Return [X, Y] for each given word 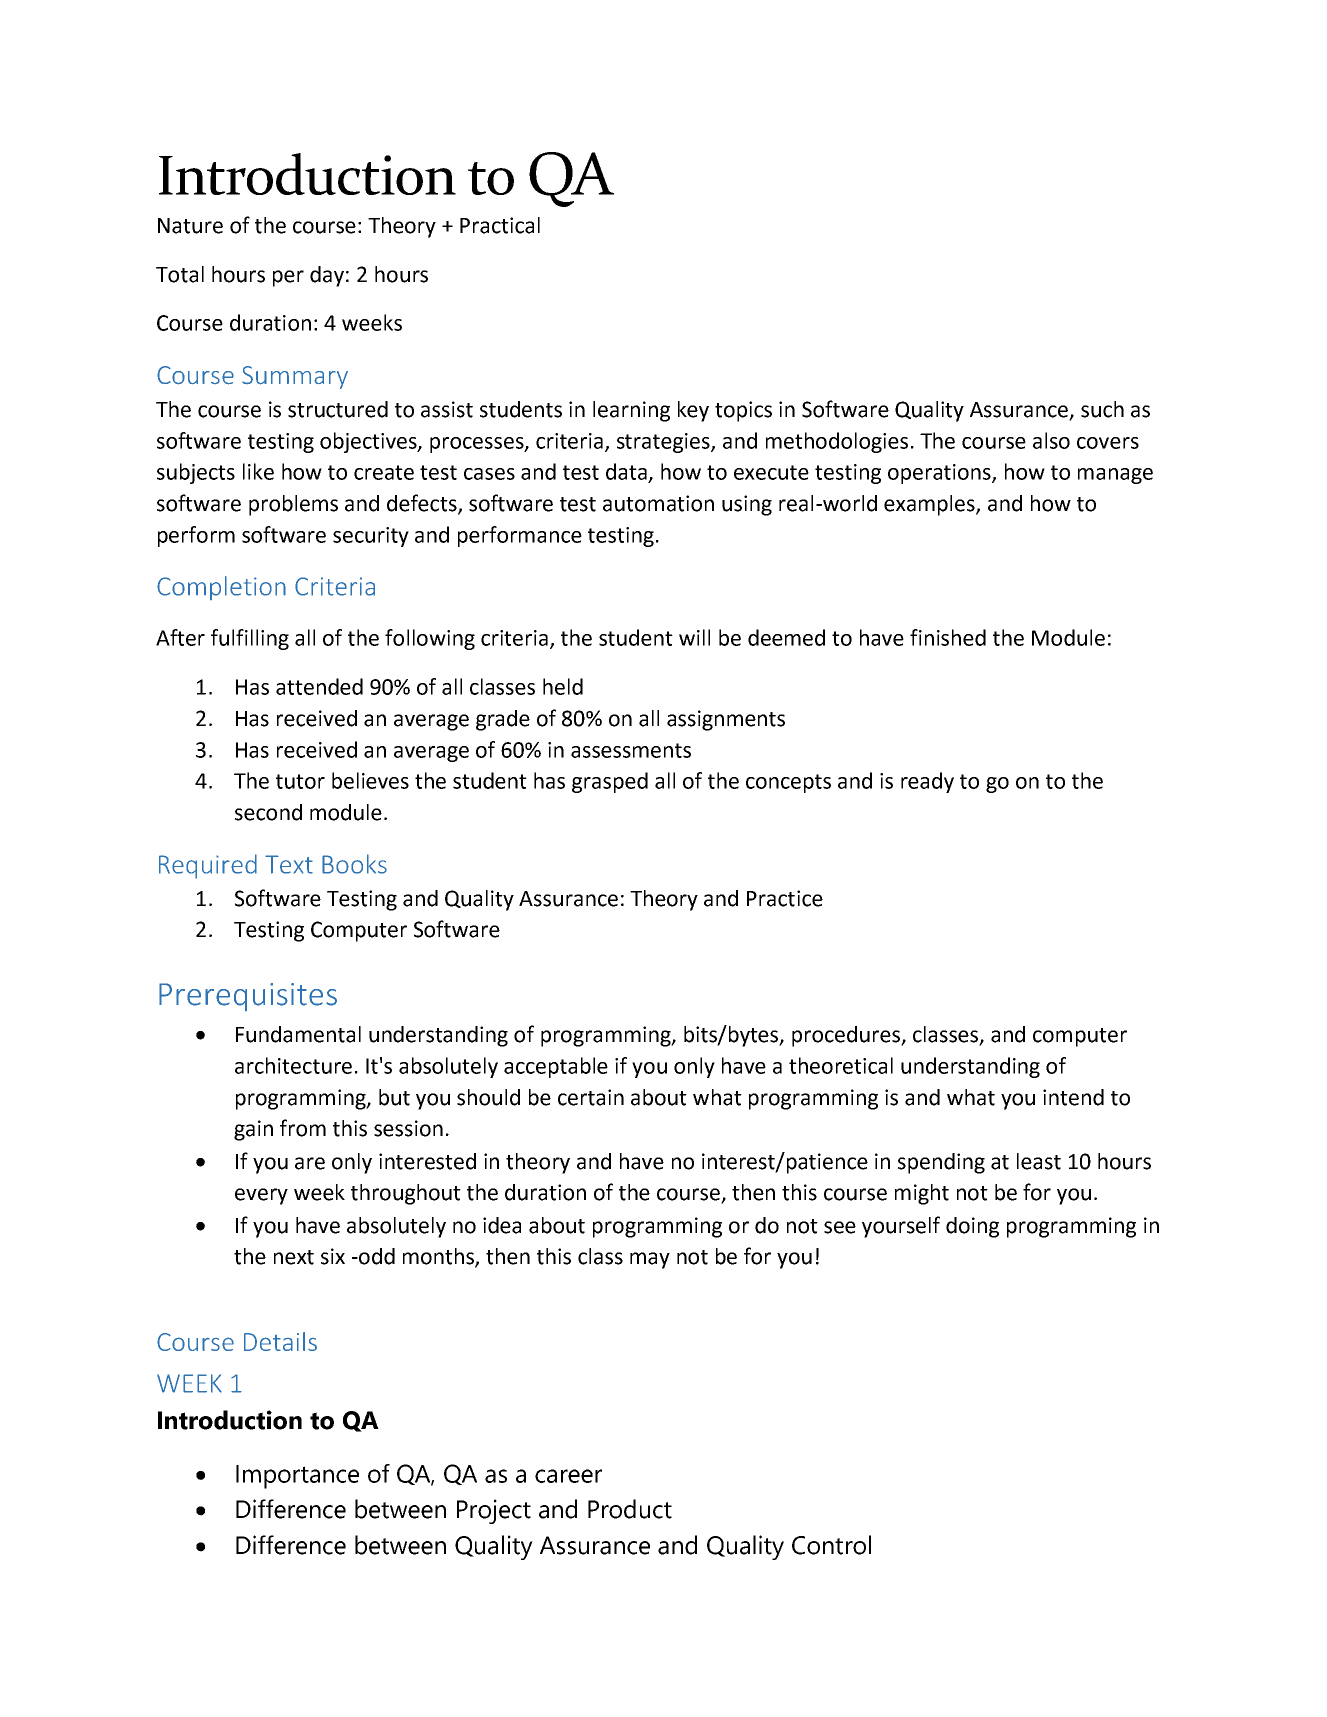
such [1102, 409]
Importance [297, 1477]
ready [927, 782]
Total [180, 274]
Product [630, 1509]
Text [289, 864]
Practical [500, 225]
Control [831, 1545]
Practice [785, 898]
